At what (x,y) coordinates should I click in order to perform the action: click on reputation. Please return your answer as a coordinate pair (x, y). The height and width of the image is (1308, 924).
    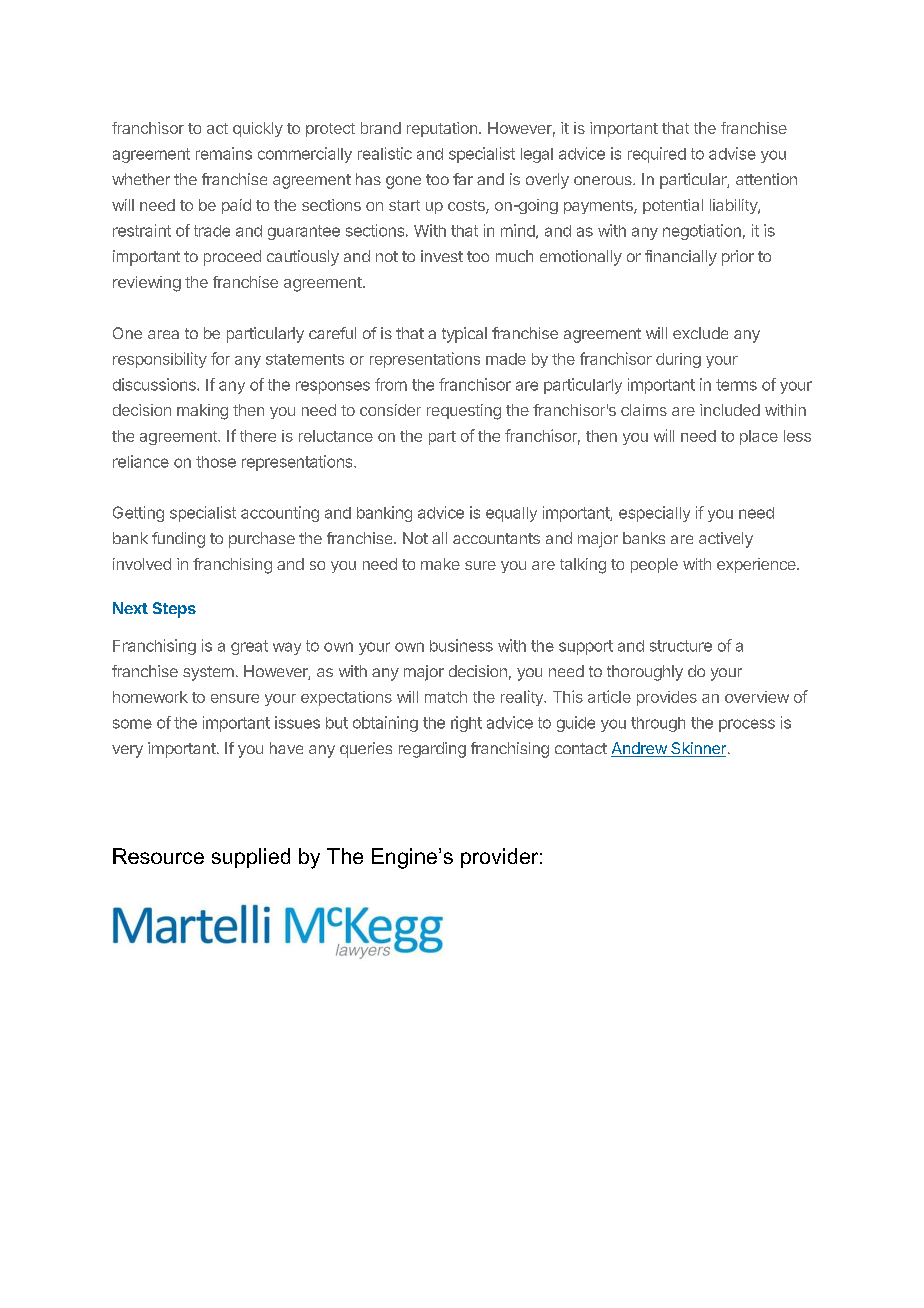
    Looking at the image, I should click on (442, 129).
